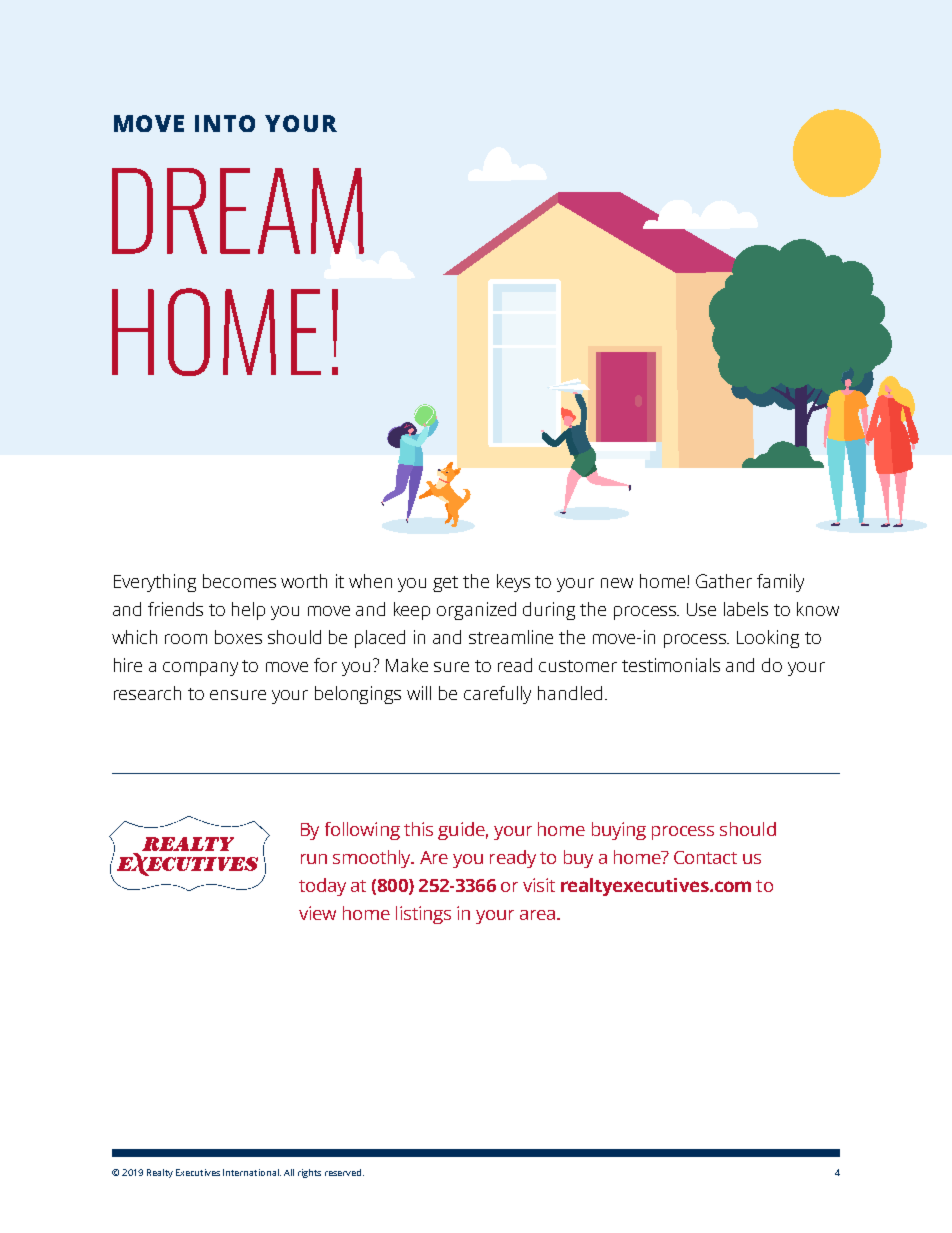 The image size is (952, 1233). What do you see at coordinates (344, 1172) in the document?
I see `reserved` at bounding box center [344, 1172].
